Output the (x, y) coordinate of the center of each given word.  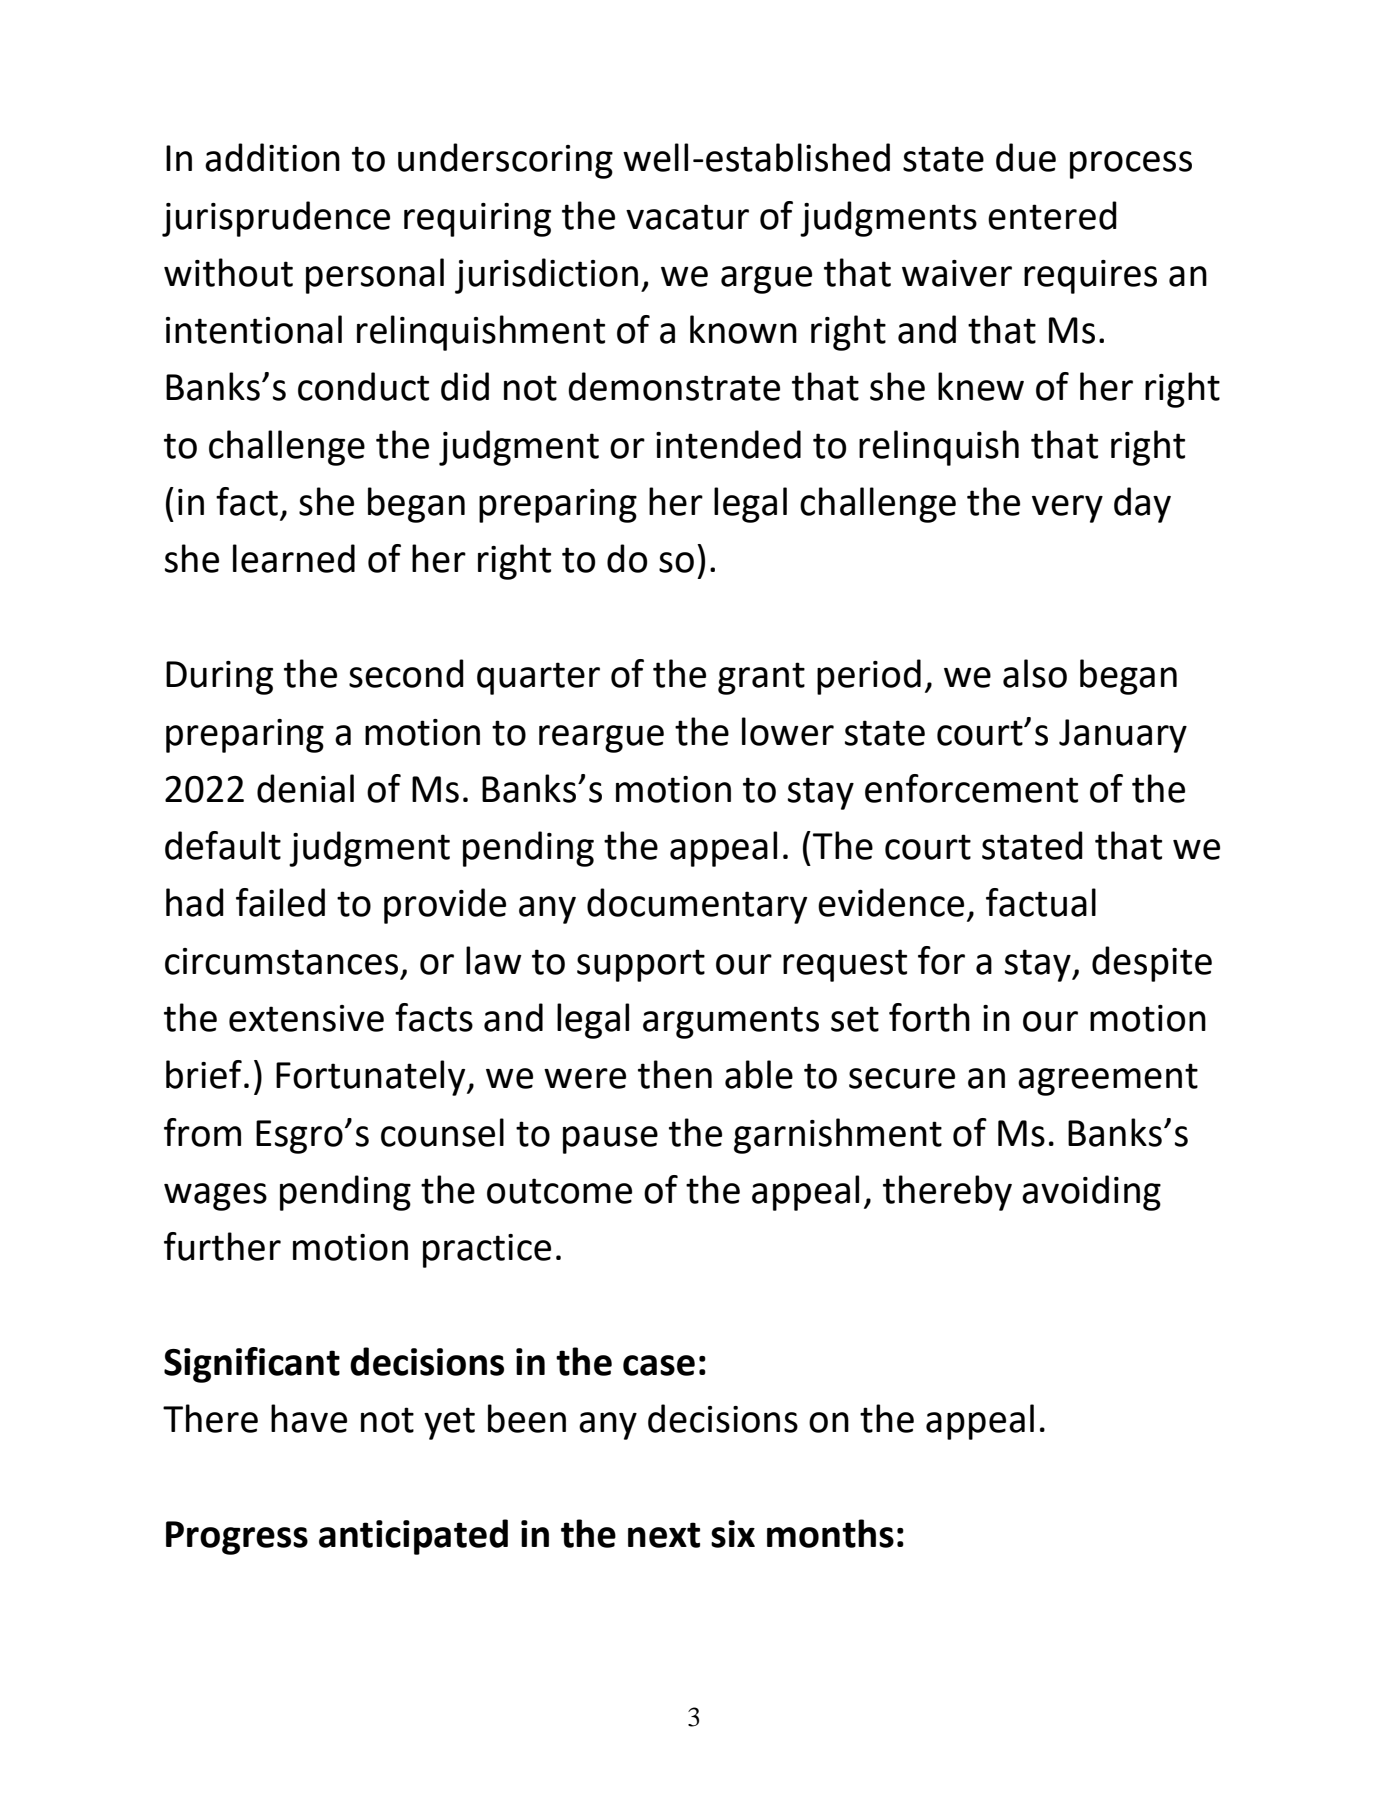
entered (1052, 215)
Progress (237, 1538)
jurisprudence (276, 219)
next (664, 1535)
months (830, 1533)
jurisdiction (546, 276)
